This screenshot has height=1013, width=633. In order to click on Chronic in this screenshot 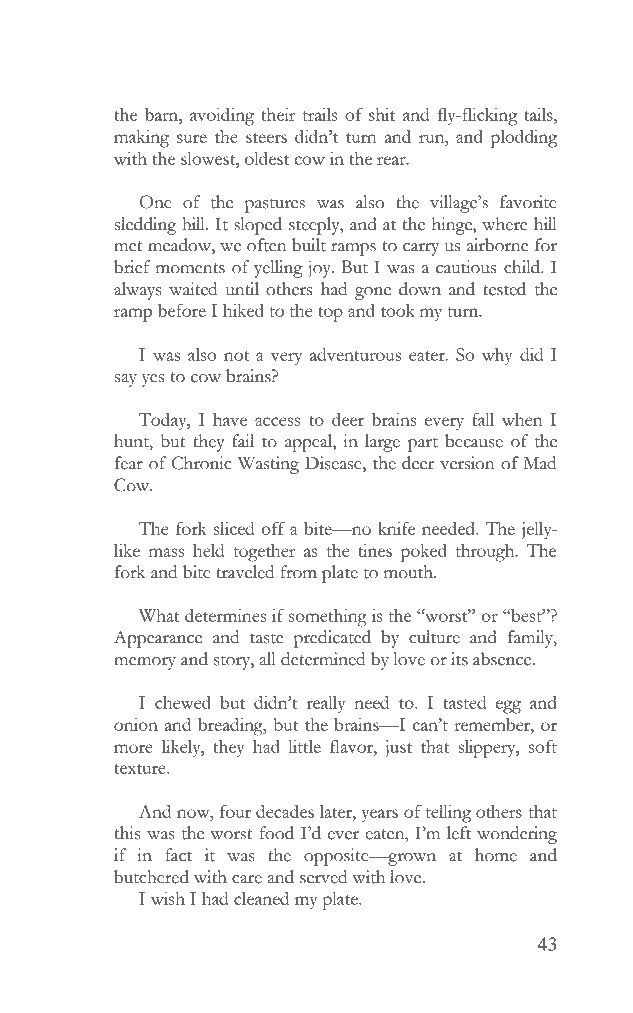, I will do `click(202, 463)`.
